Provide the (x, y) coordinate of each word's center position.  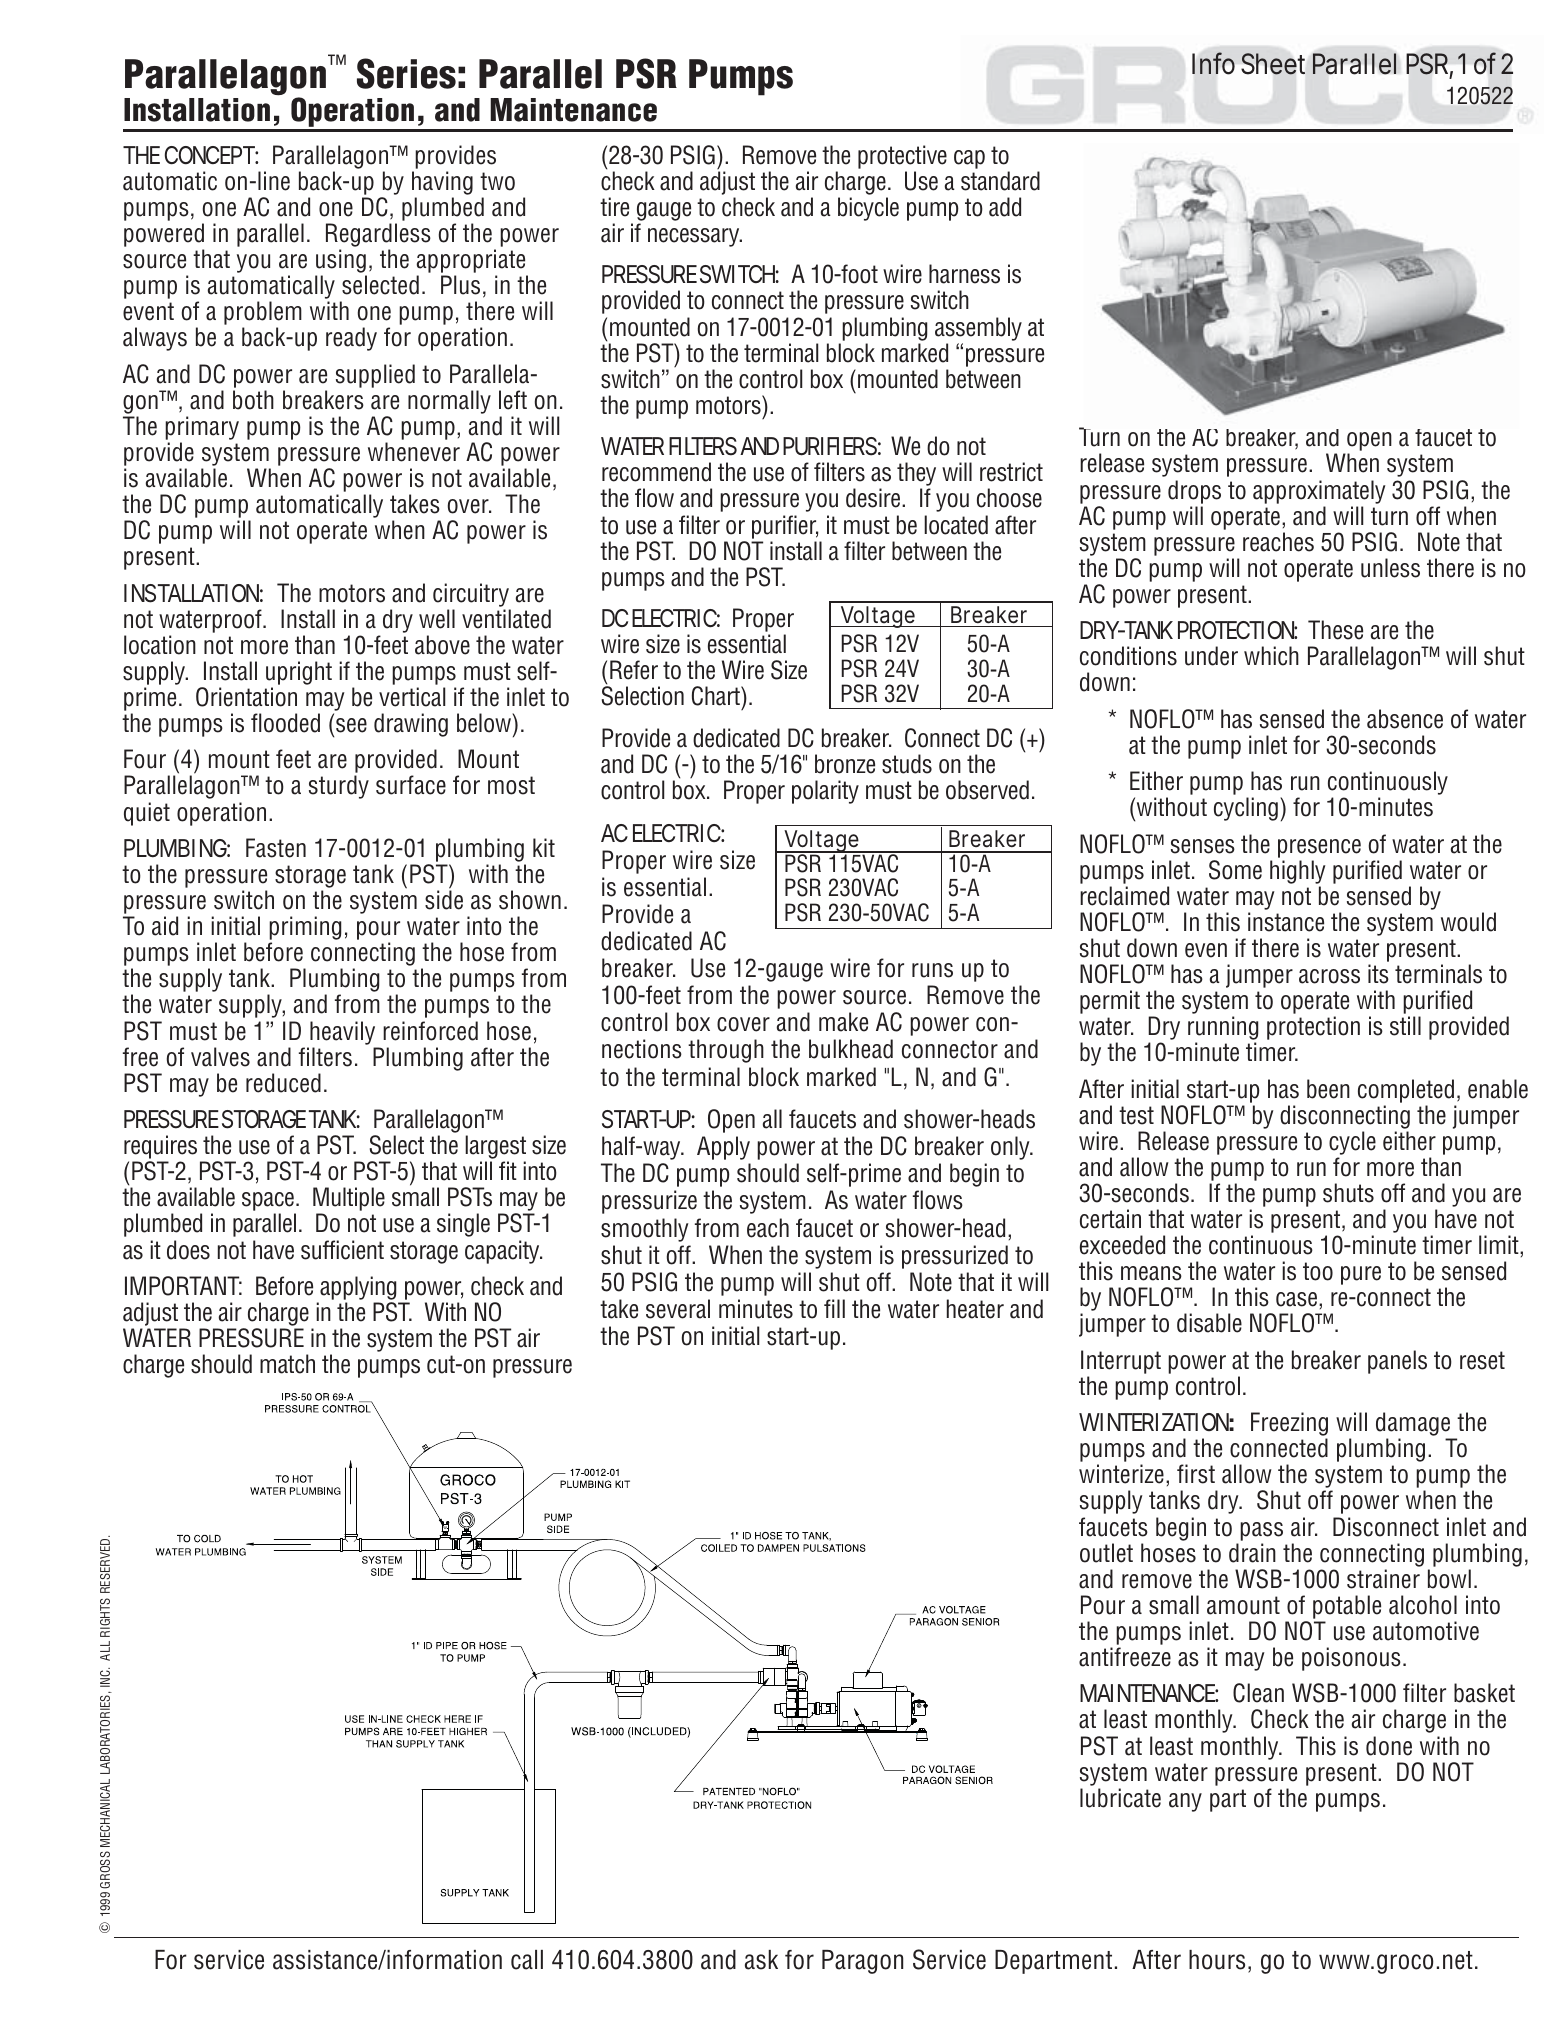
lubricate (1120, 1798)
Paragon (862, 1962)
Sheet (1273, 64)
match (287, 1364)
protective (902, 157)
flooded (285, 723)
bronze (845, 764)
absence (1405, 719)
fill (834, 1308)
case (1298, 1299)
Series (406, 73)
